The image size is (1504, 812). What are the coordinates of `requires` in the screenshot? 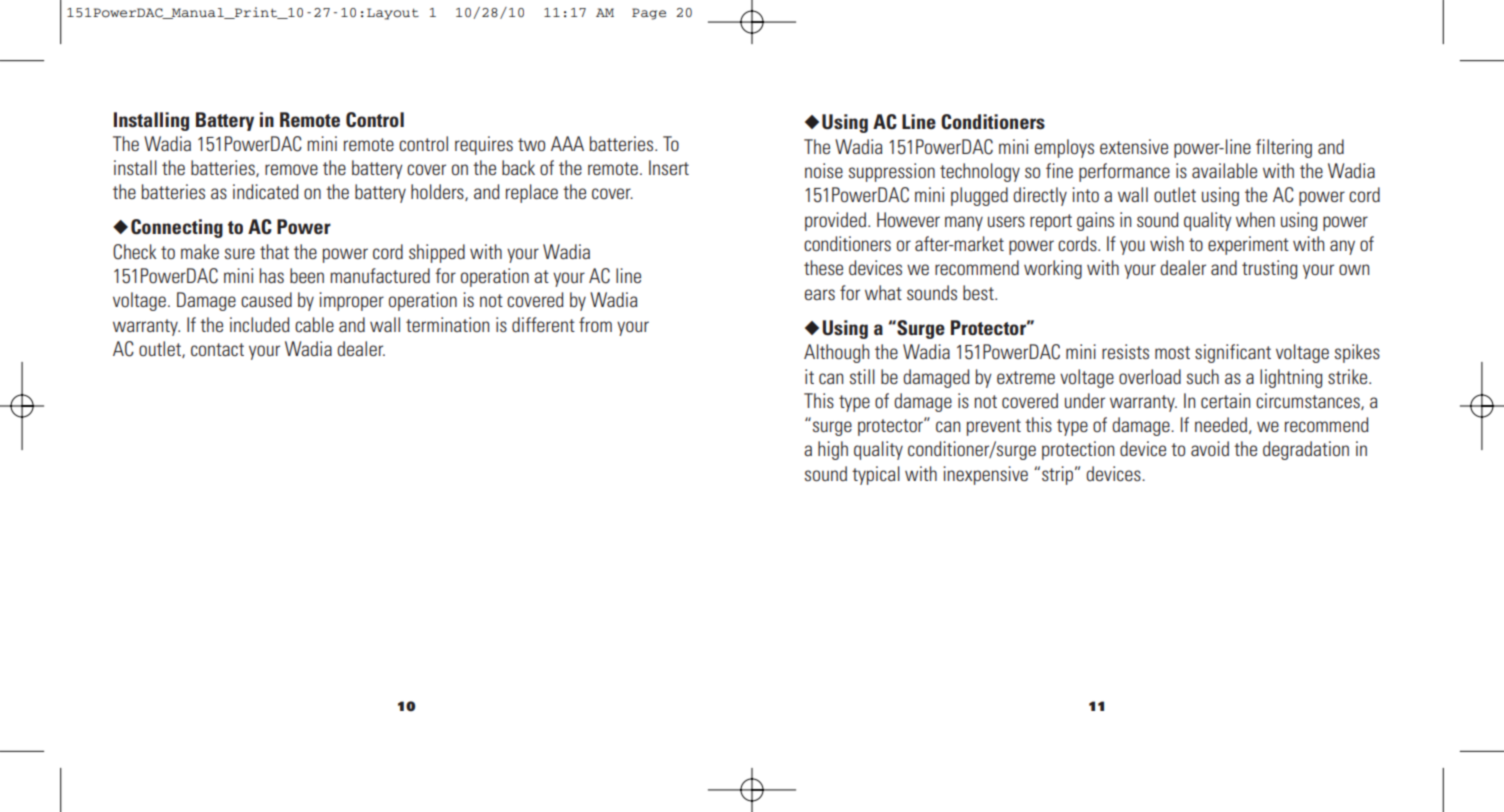 It's located at (484, 145).
